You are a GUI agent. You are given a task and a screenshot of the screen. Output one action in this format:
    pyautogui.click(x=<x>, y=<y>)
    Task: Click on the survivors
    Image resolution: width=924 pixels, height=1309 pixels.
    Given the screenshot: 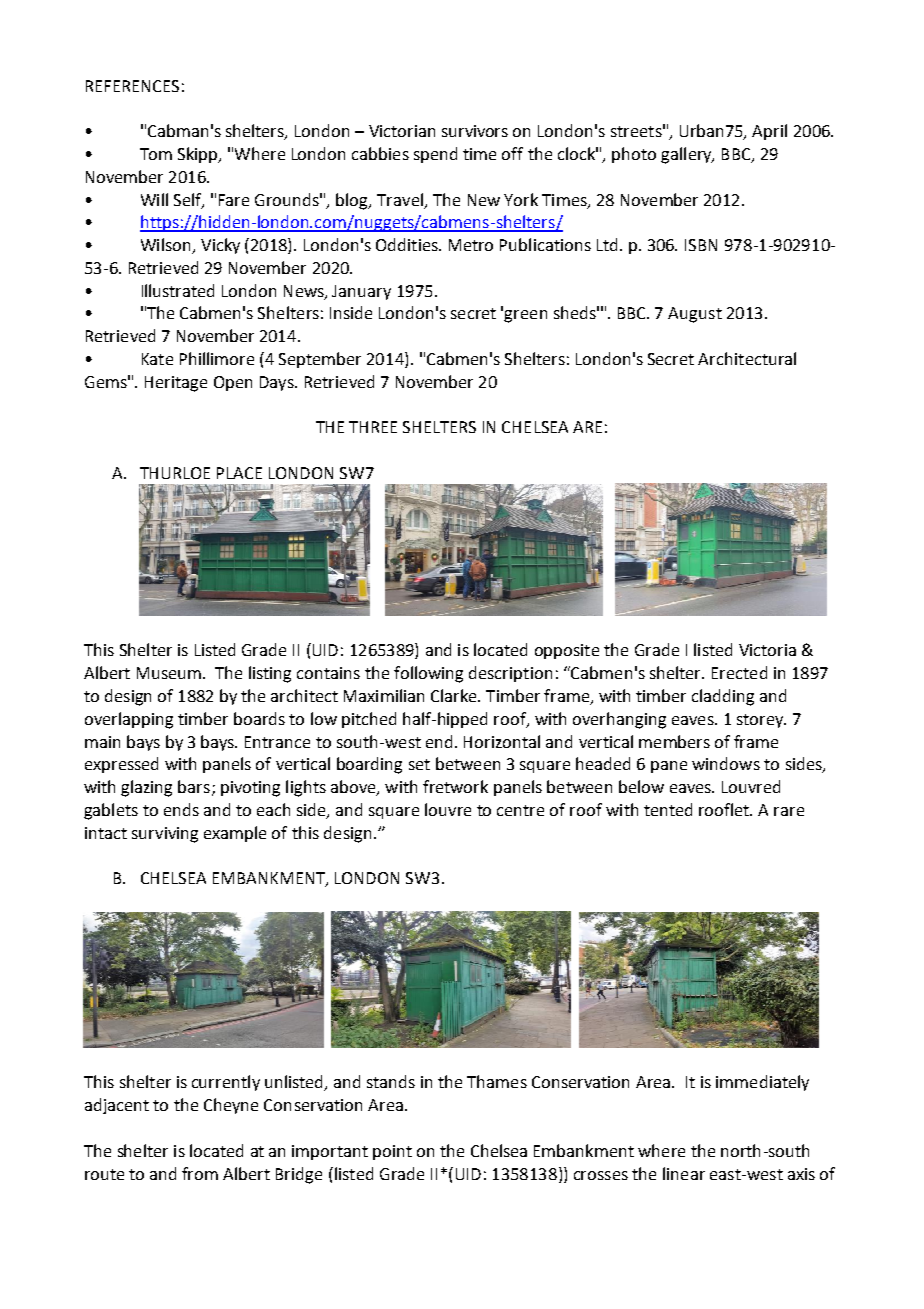 What is the action you would take?
    pyautogui.click(x=475, y=131)
